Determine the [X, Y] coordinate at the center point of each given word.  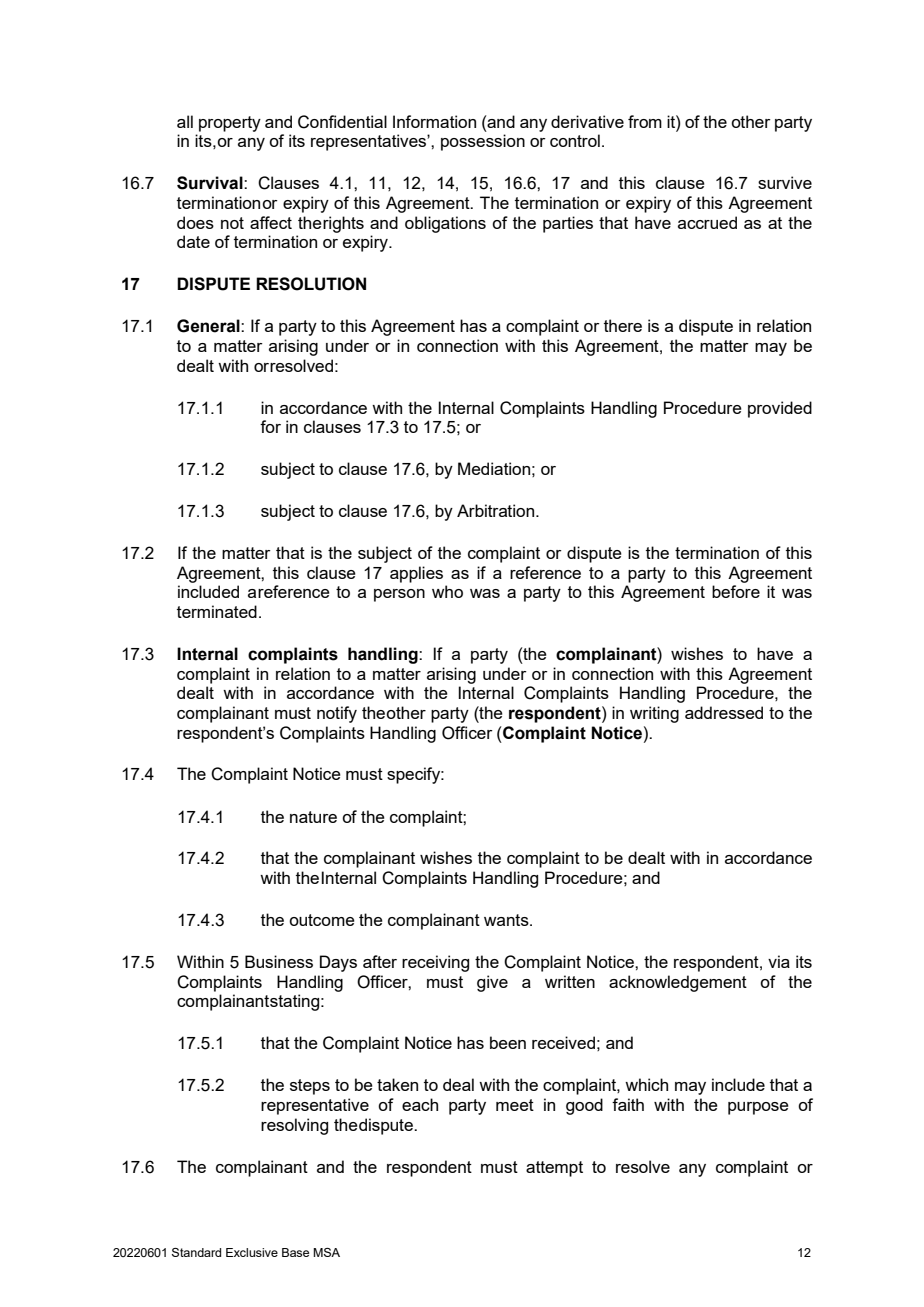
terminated [217, 611]
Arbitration [497, 510]
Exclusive [252, 1252]
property [230, 124]
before [736, 591]
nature [313, 817]
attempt [554, 1169]
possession [483, 142]
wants [507, 920]
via [779, 961]
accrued [707, 222]
